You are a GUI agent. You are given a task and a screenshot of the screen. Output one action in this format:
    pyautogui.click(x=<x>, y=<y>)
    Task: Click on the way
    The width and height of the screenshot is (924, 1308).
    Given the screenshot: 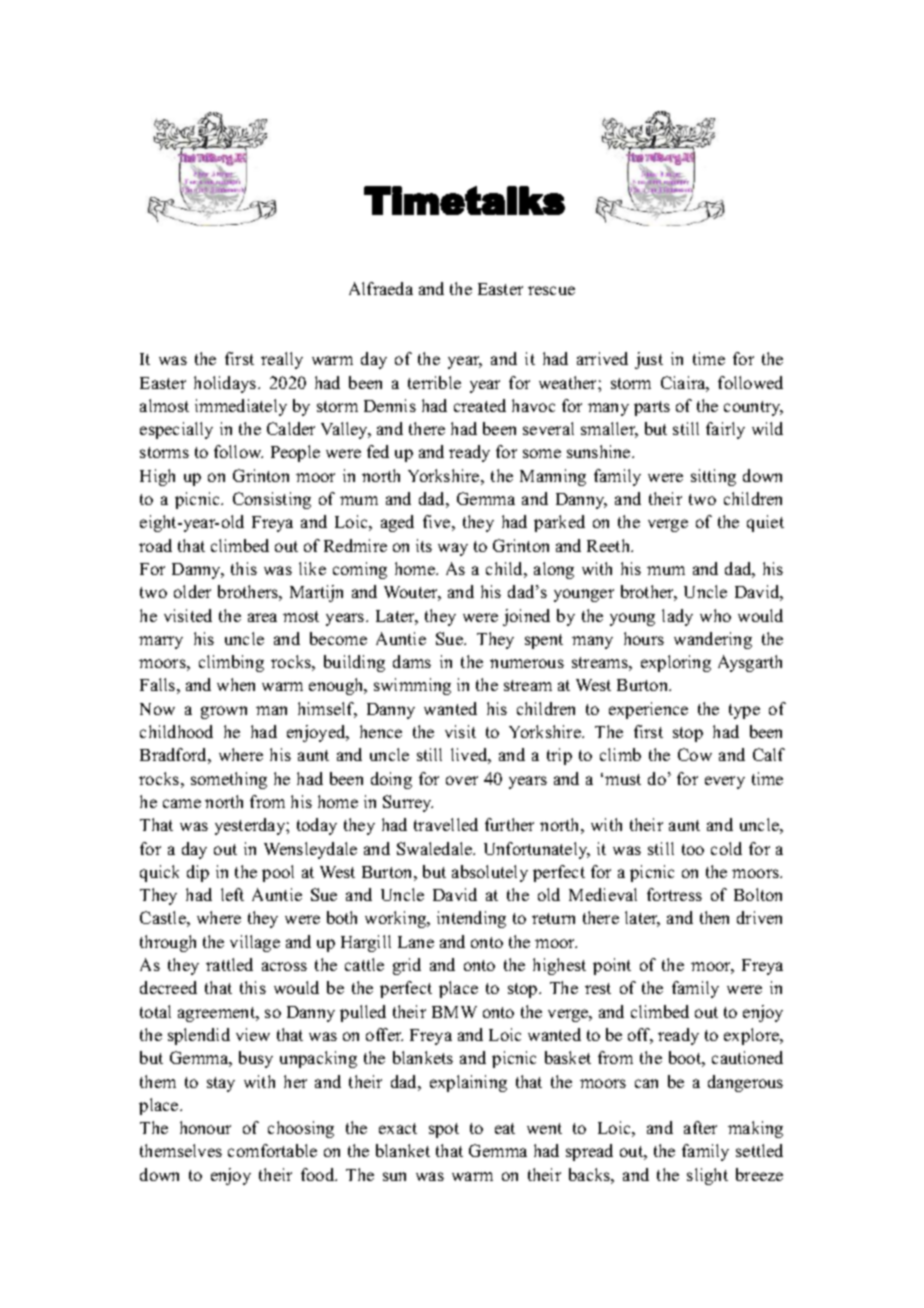 What is the action you would take?
    pyautogui.click(x=453, y=549)
